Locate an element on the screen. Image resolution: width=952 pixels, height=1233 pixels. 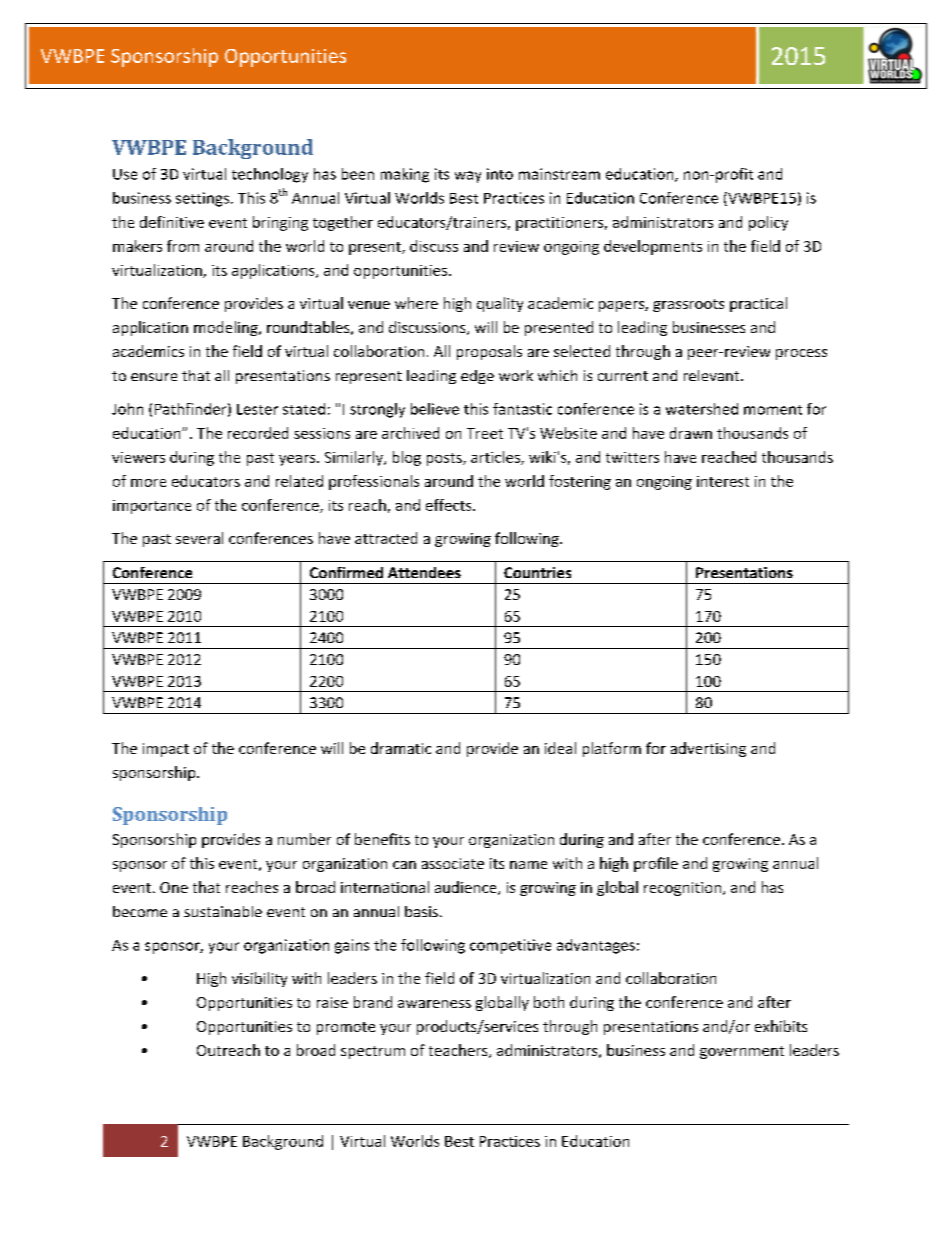
interest is located at coordinates (723, 481).
